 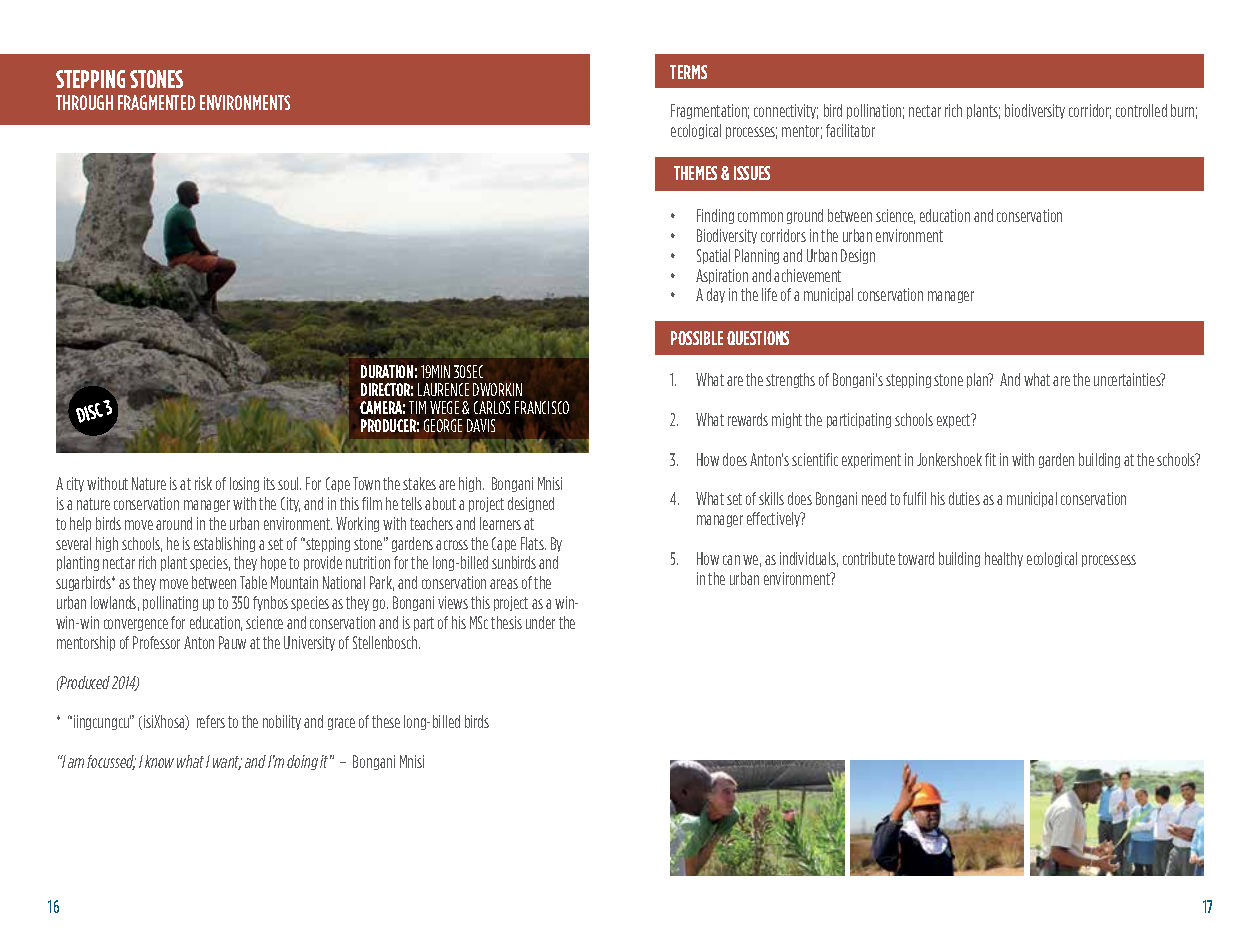 I want to click on healthy, so click(x=1004, y=559).
